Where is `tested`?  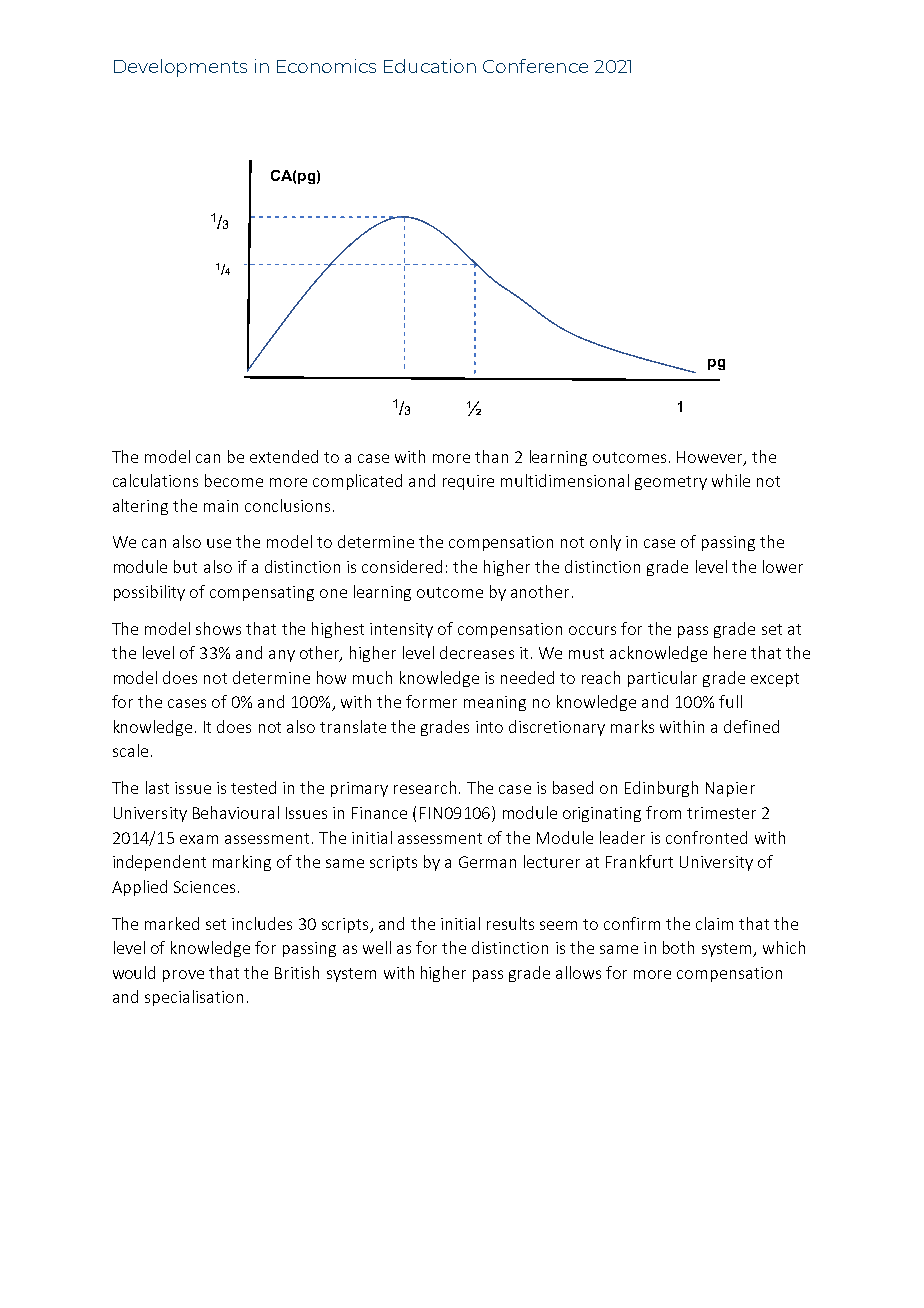 tested is located at coordinates (253, 787).
